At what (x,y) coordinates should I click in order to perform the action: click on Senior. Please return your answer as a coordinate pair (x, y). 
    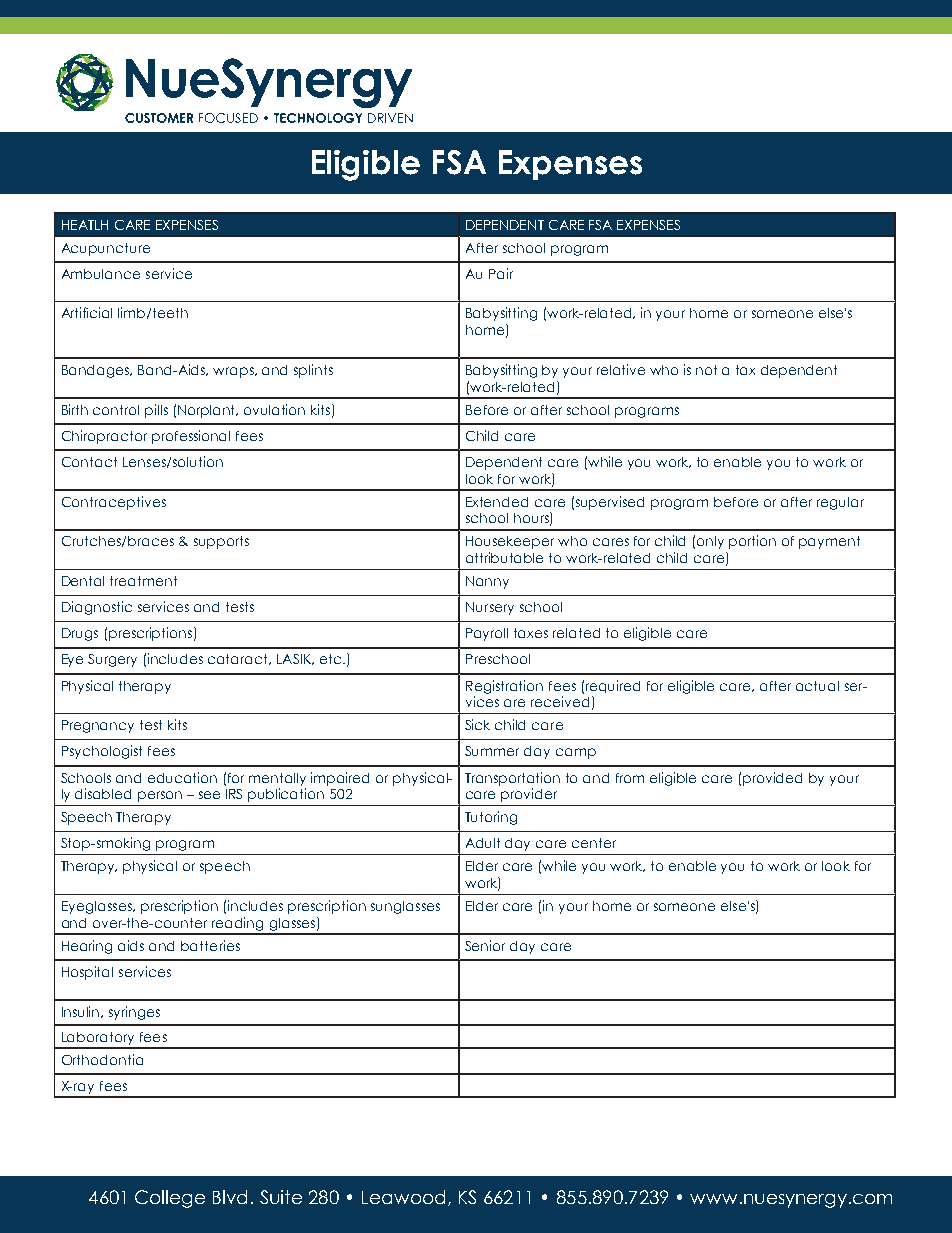
    Looking at the image, I should click on (485, 945).
